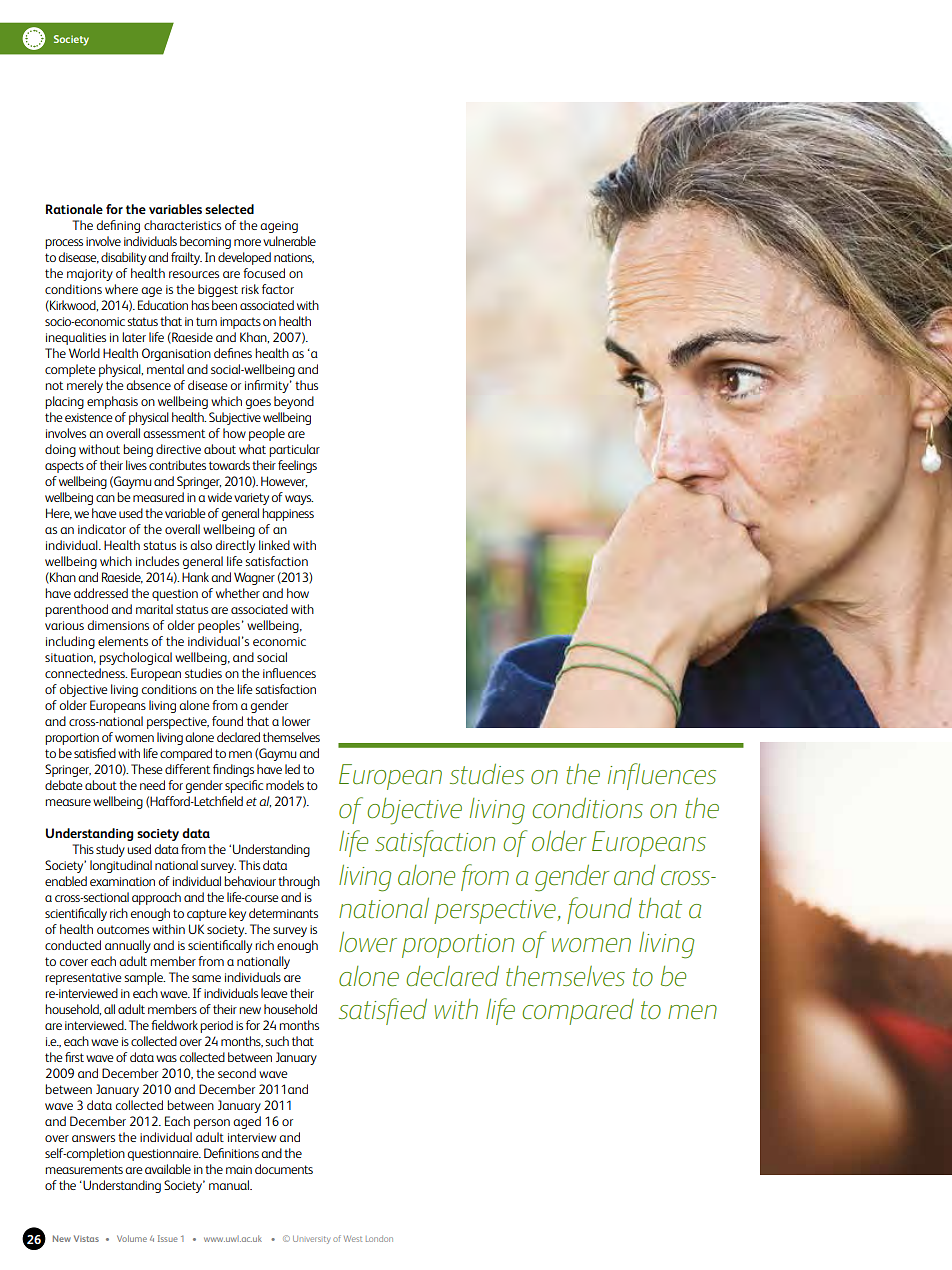 This screenshot has height=1270, width=952. Describe the element at coordinates (86, 1238) in the screenshot. I see `Vistas` at that location.
